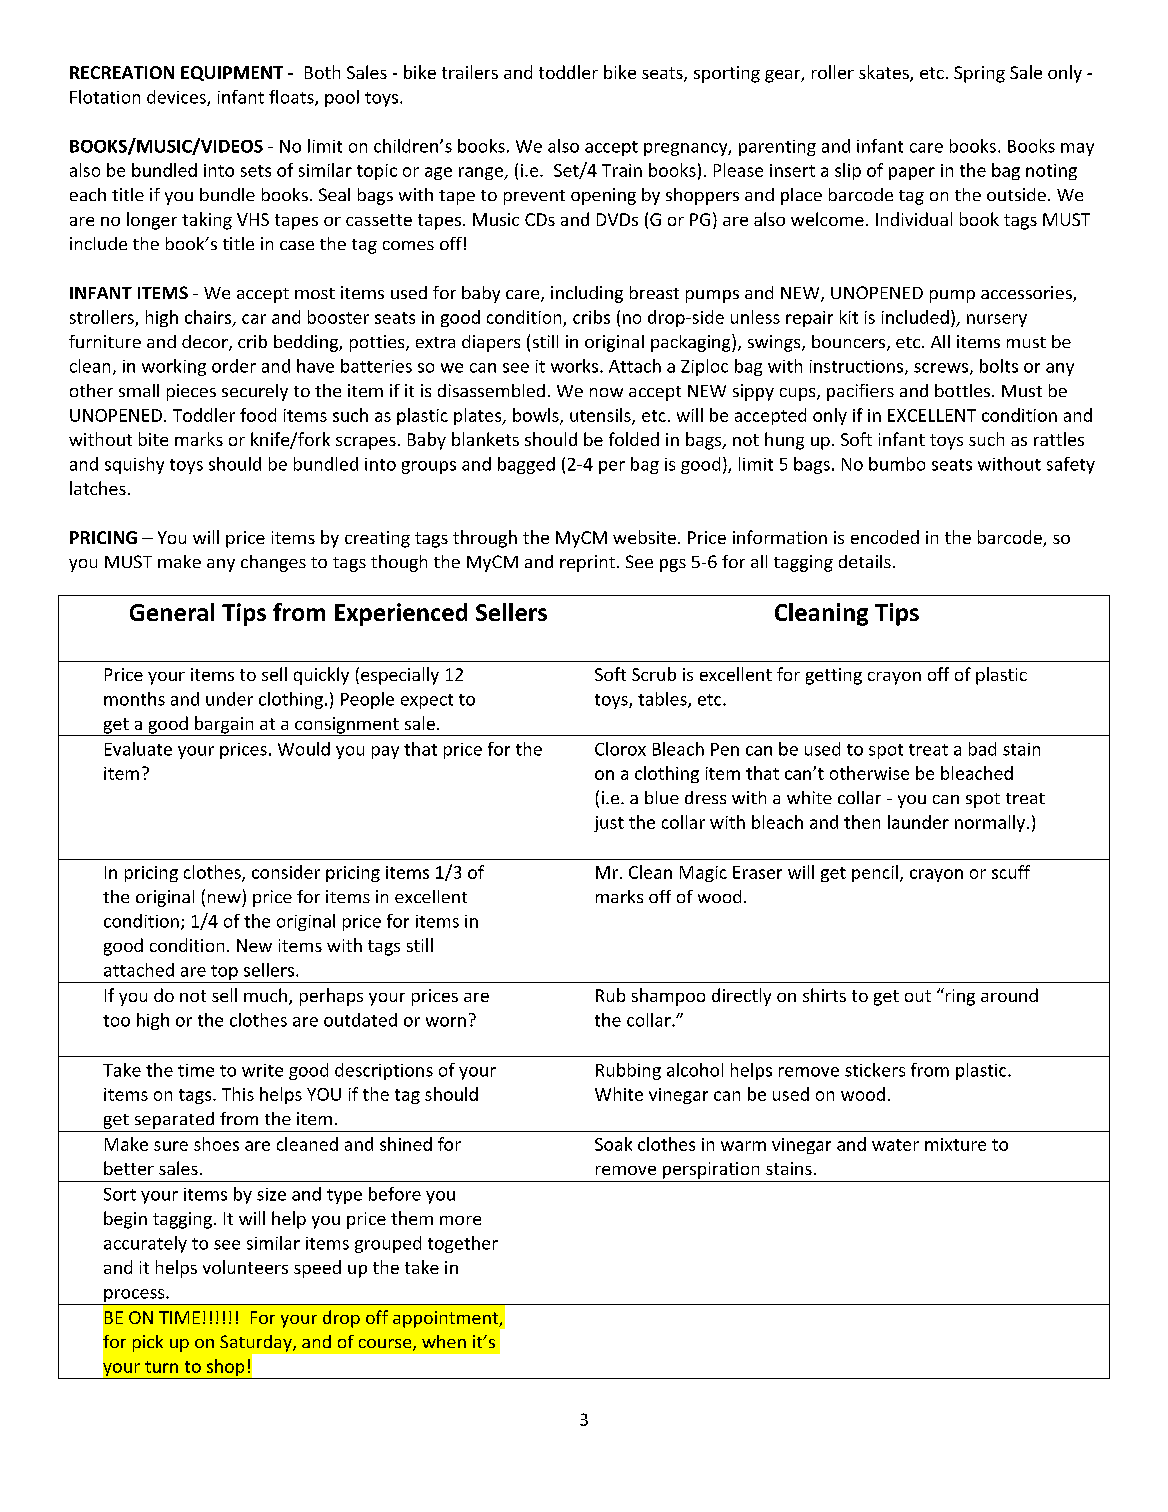  Describe the element at coordinates (703, 874) in the page. I see `Magic` at that location.
